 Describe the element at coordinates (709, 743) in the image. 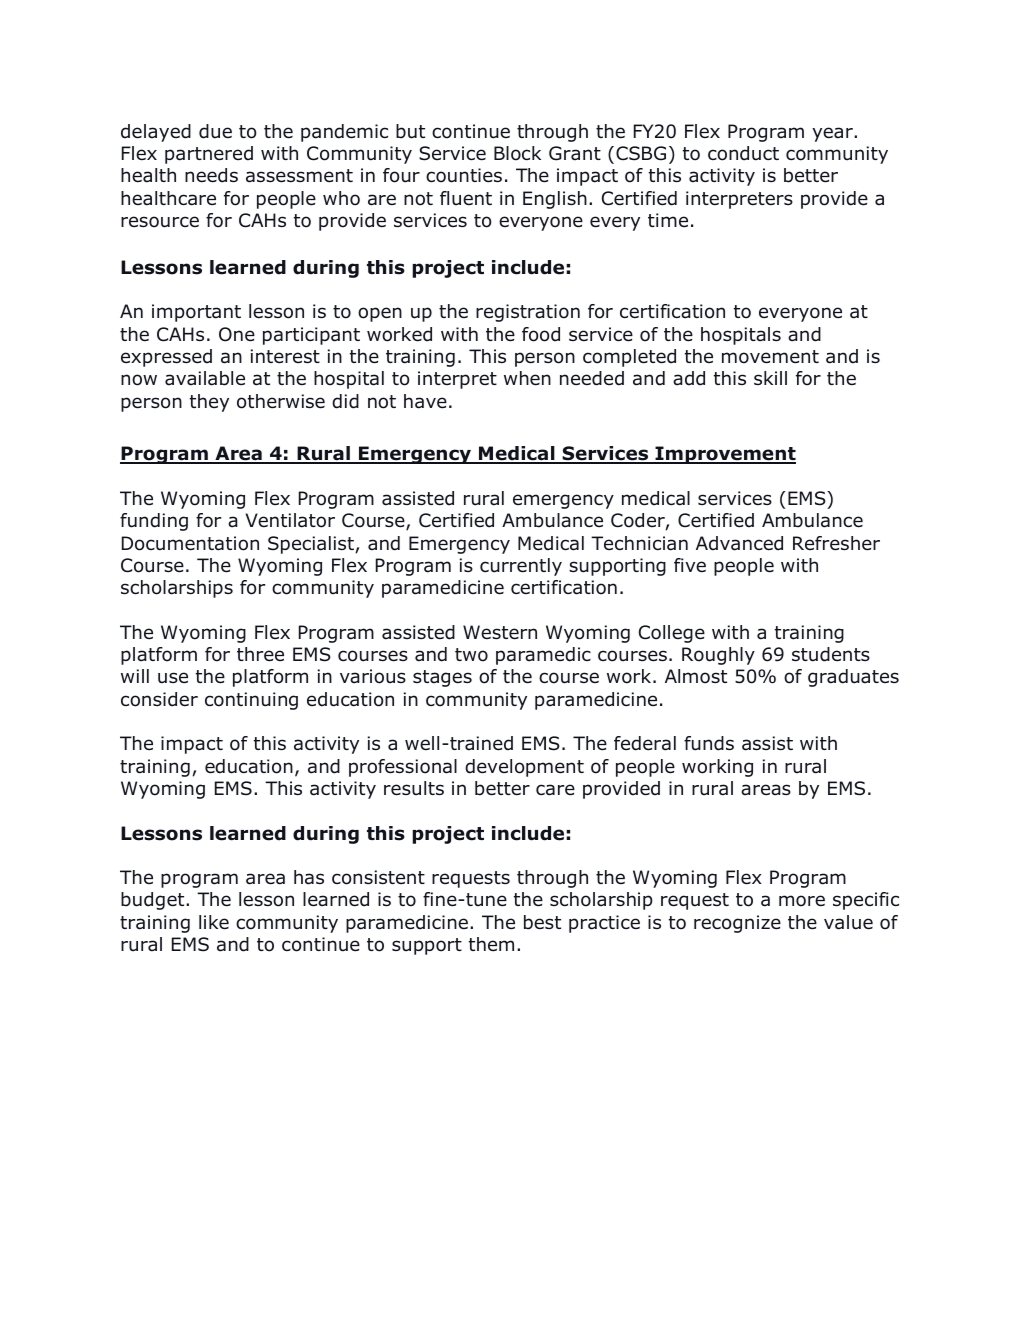

I see `funds` at that location.
